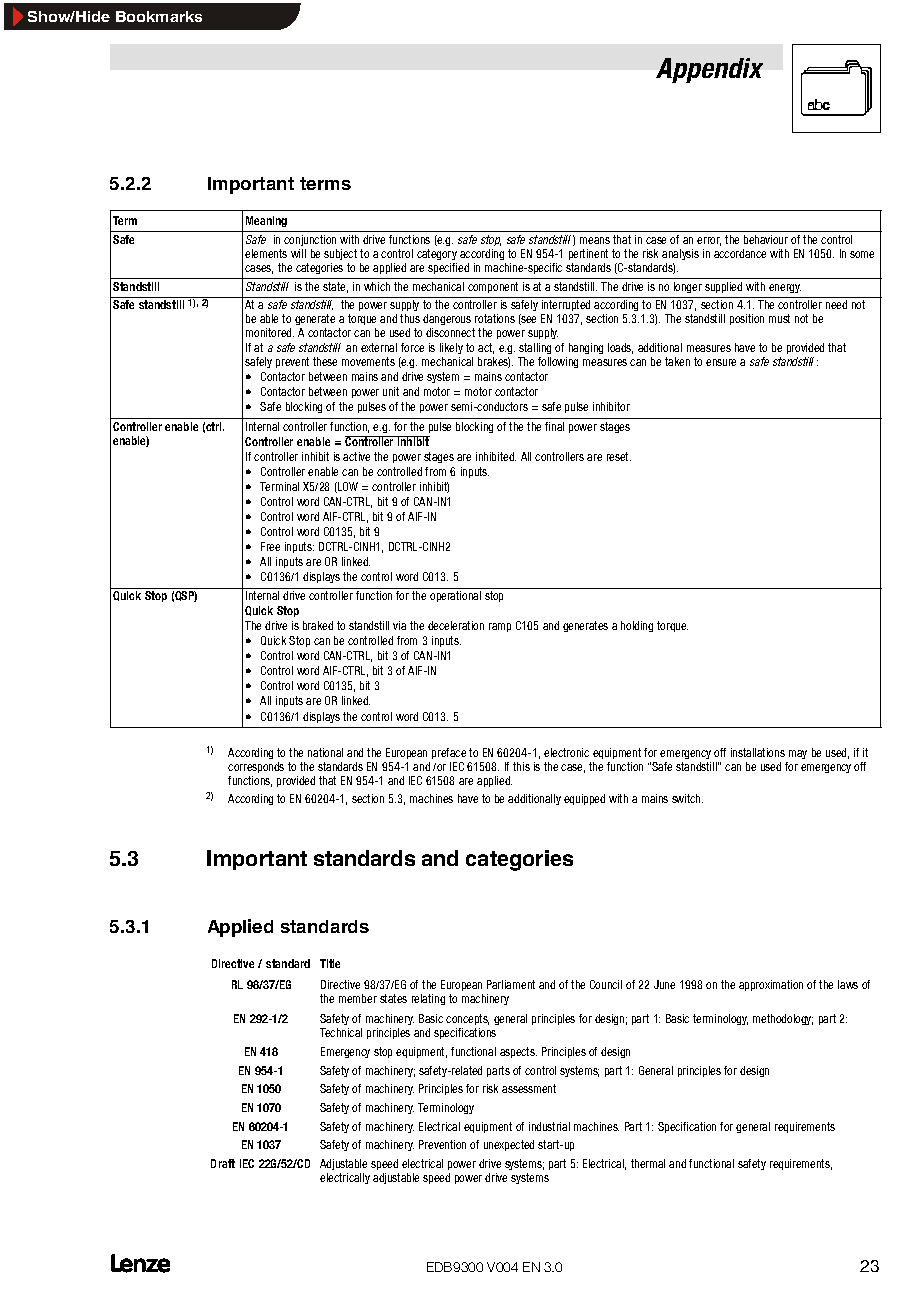 This screenshot has width=924, height=1308. Describe the element at coordinates (500, 627) in the screenshot. I see `ramp` at that location.
